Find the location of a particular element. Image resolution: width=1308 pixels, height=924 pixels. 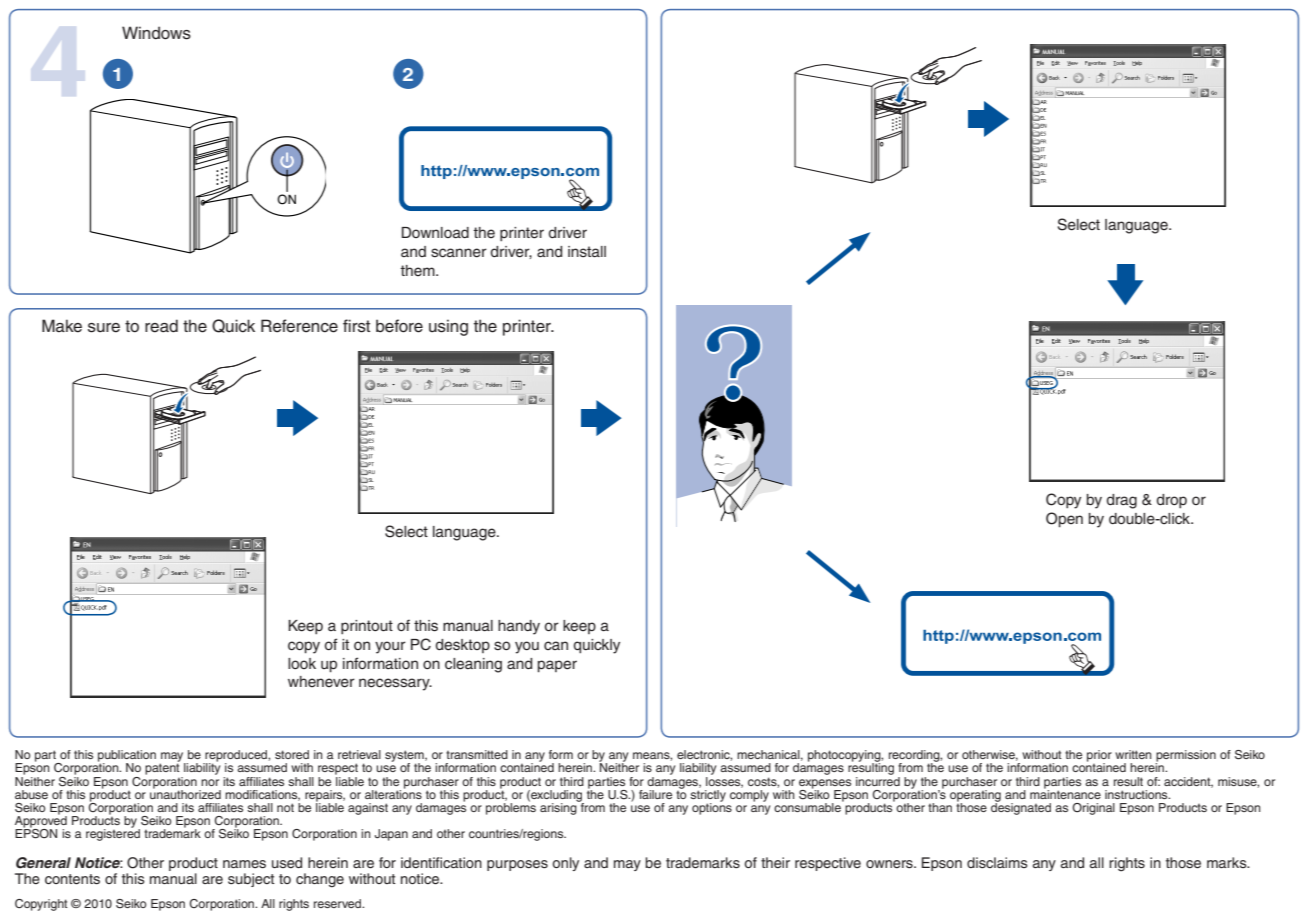

Windows is located at coordinates (156, 33).
